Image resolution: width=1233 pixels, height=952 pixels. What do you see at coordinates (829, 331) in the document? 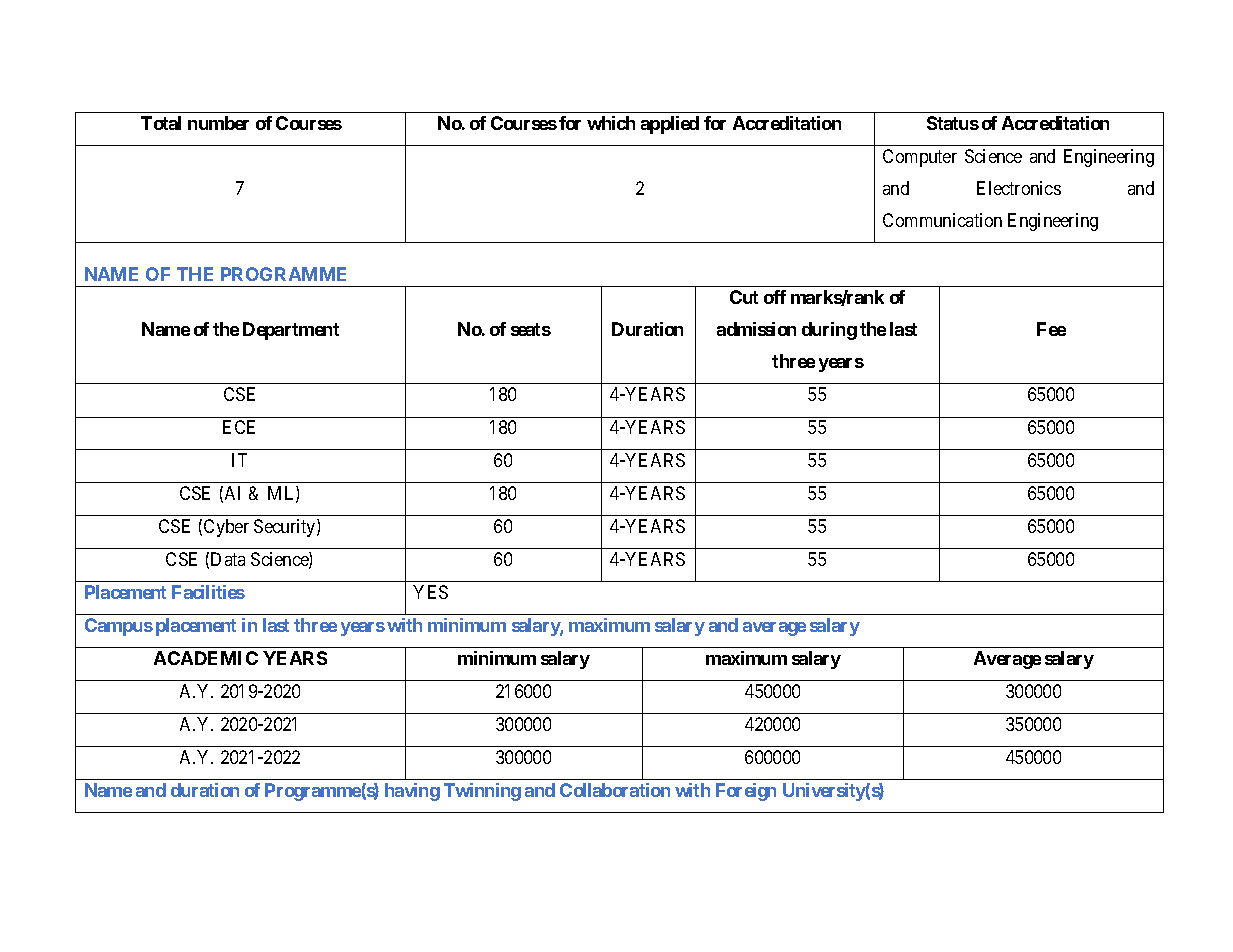
I see `during` at bounding box center [829, 331].
